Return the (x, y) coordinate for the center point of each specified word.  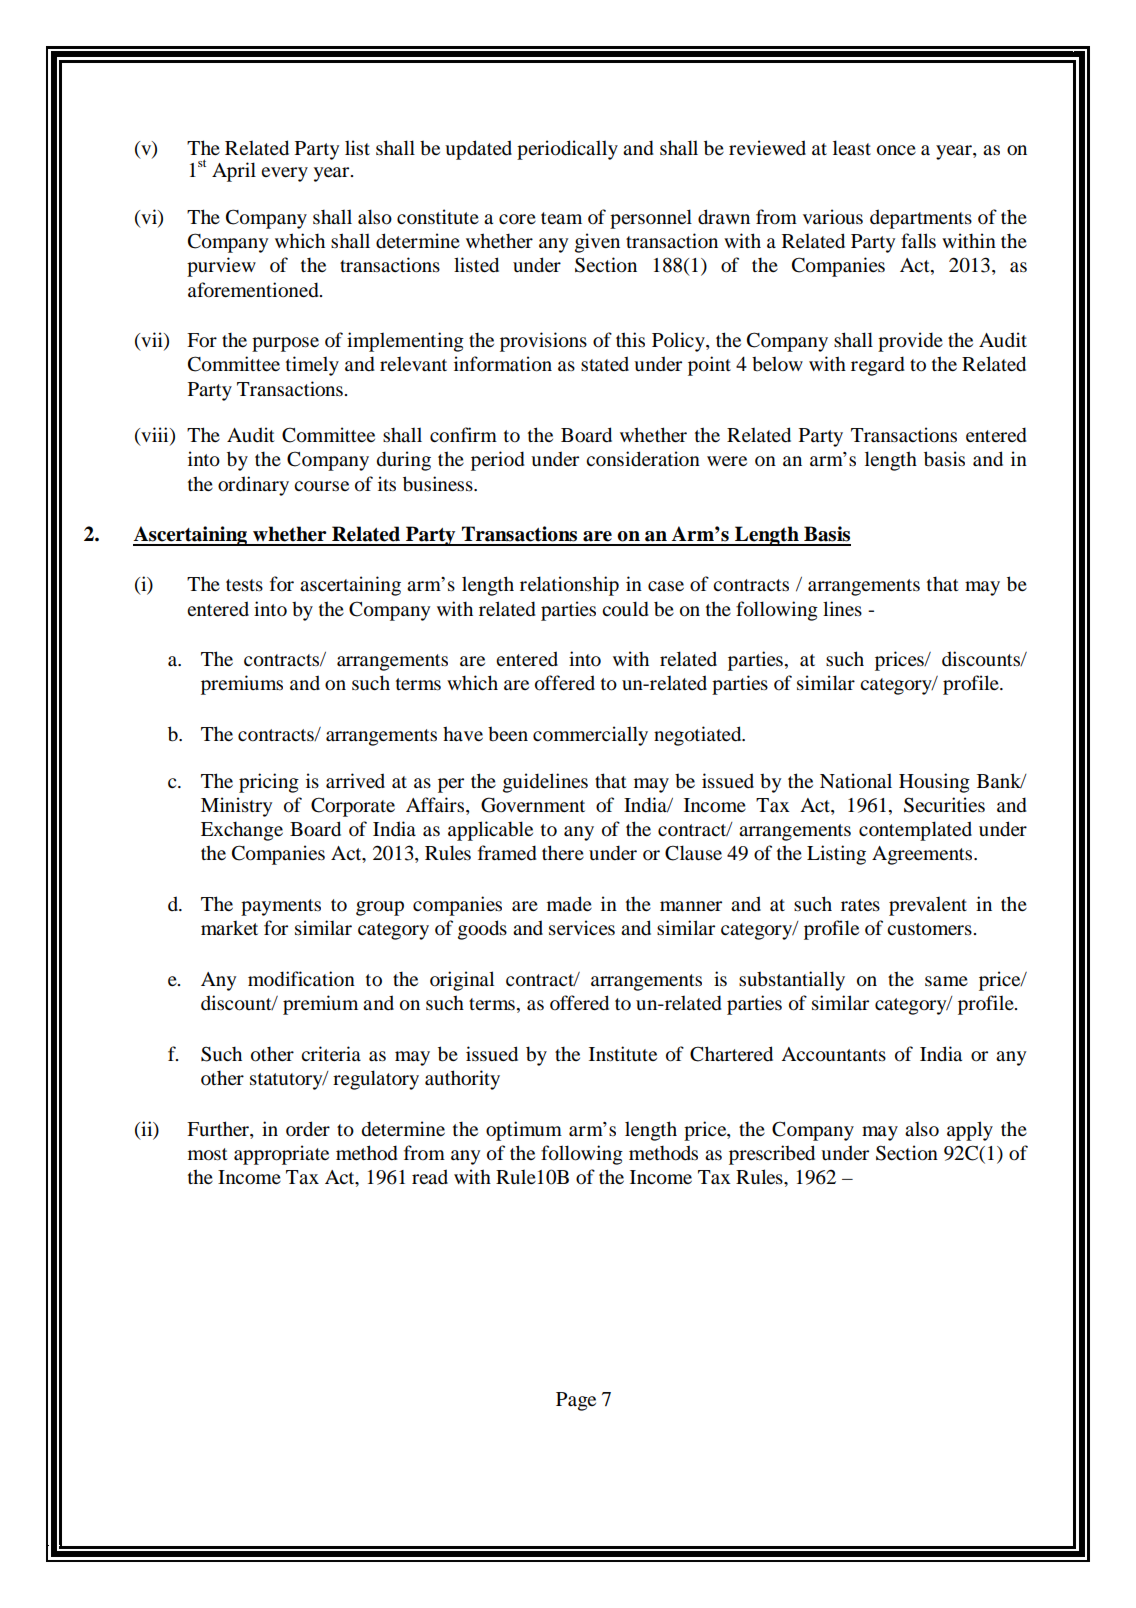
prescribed (772, 1155)
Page (576, 1401)
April (234, 172)
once (896, 150)
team (561, 218)
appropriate (281, 1155)
